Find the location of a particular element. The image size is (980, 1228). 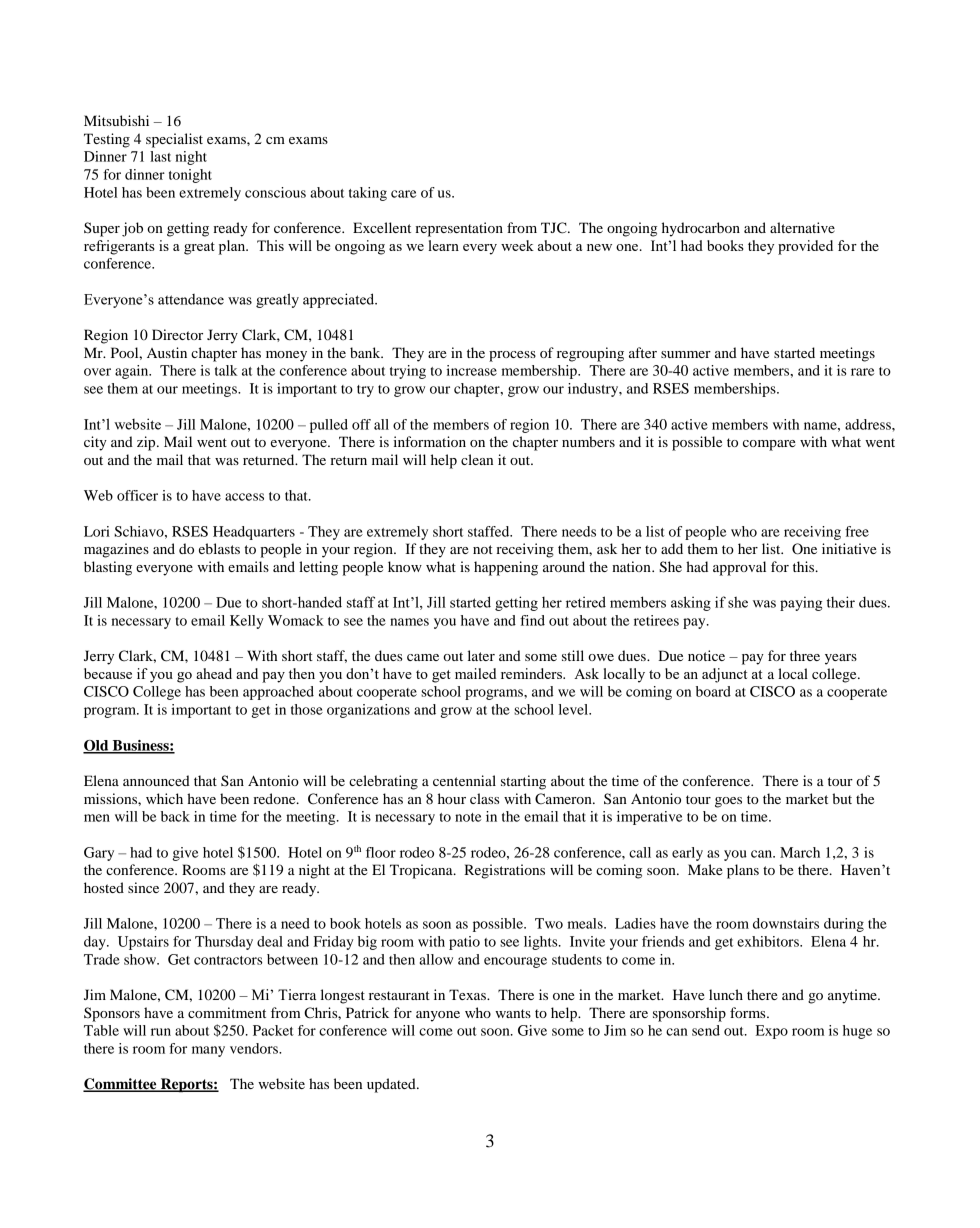

care is located at coordinates (403, 194).
